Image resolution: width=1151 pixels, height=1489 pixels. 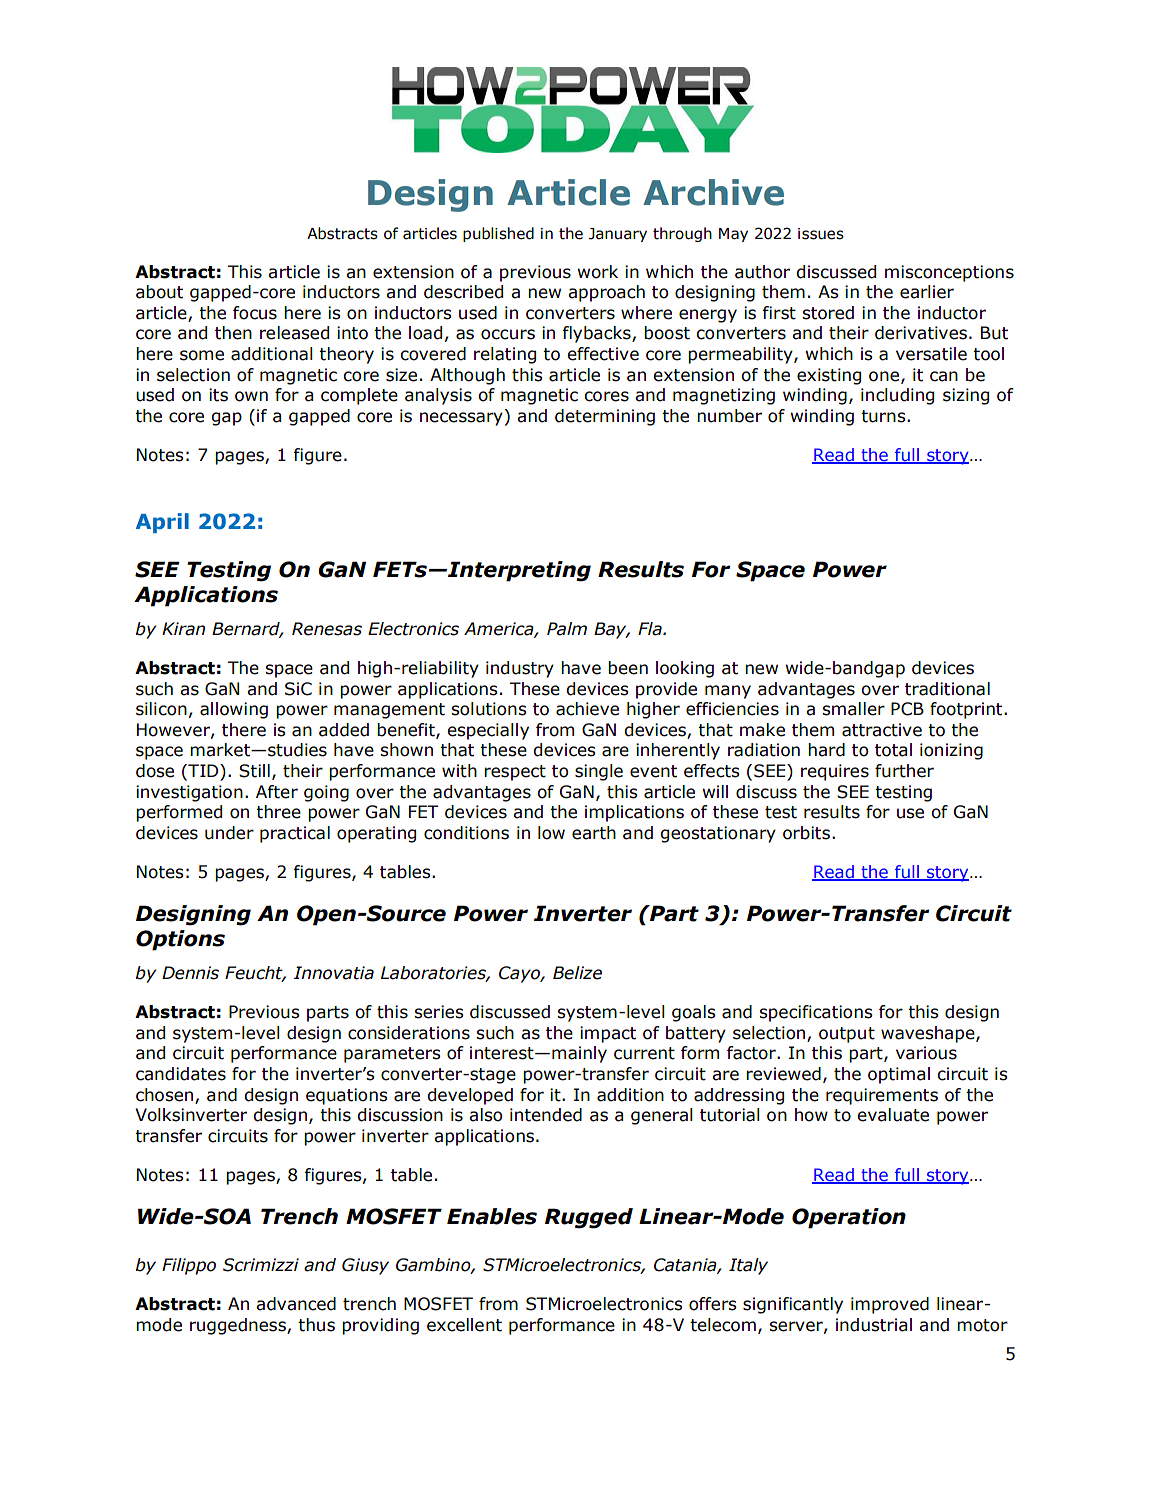 I want to click on issues, so click(x=821, y=234).
